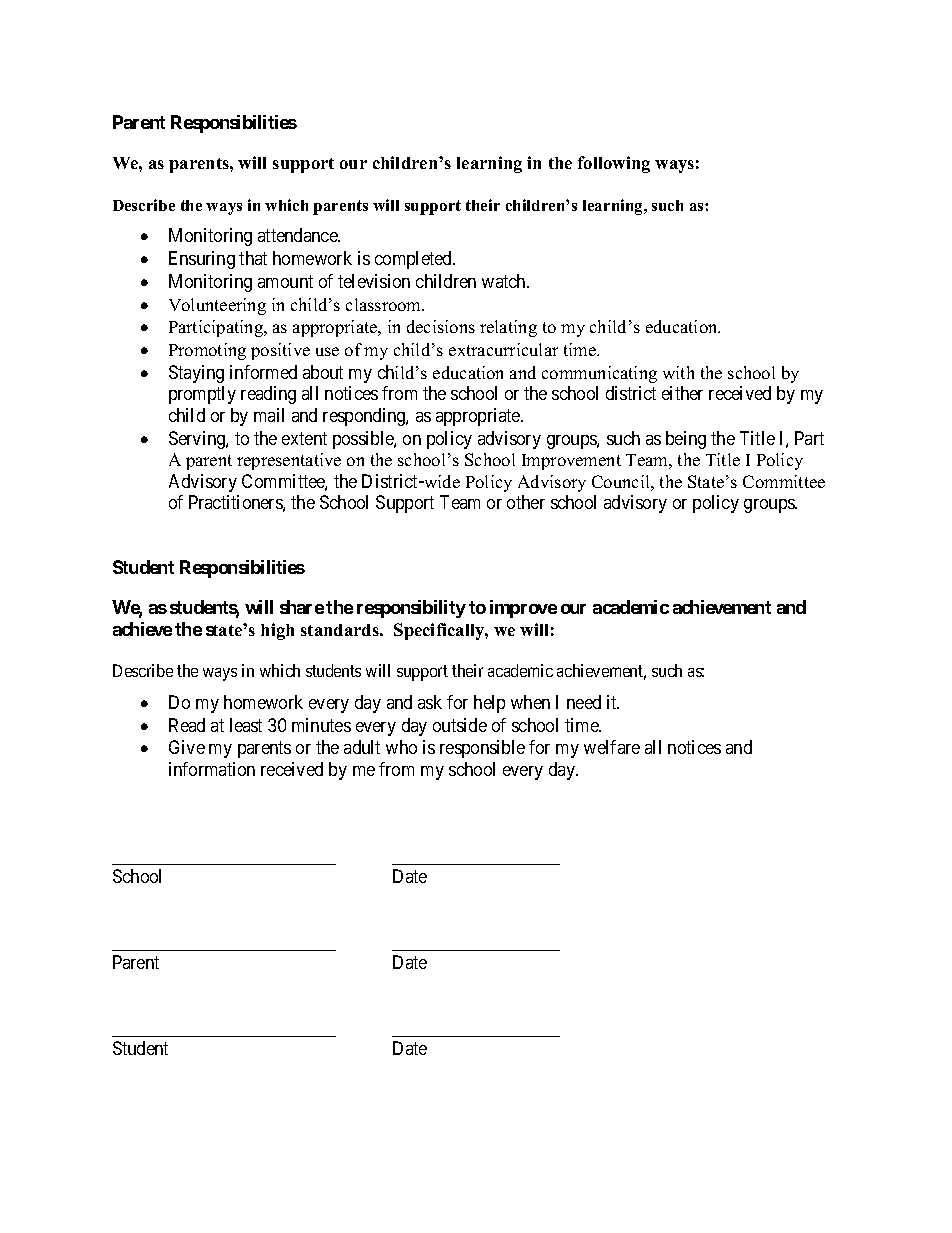  I want to click on completed, so click(414, 260).
